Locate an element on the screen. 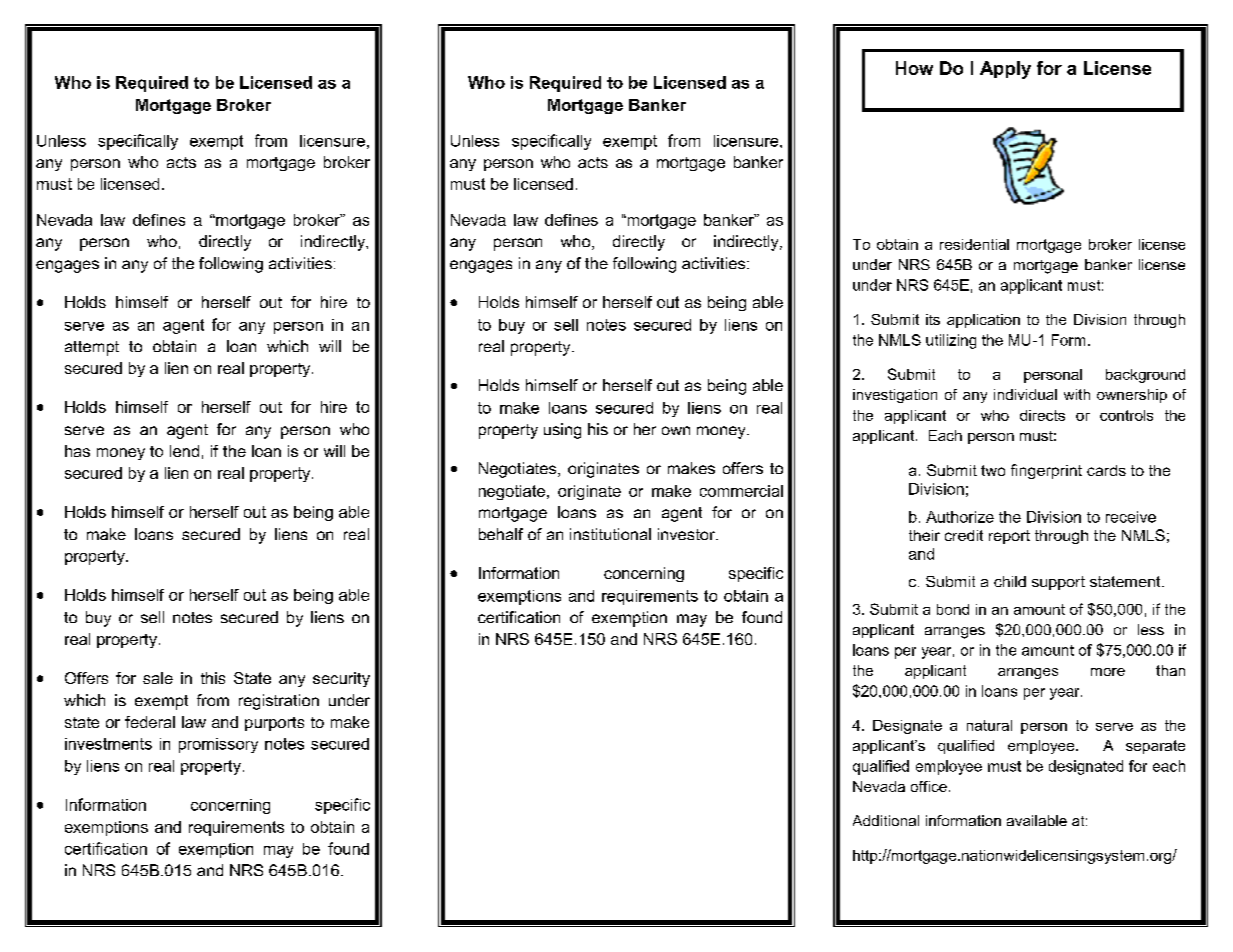 The width and height of the screenshot is (1233, 952). Additional is located at coordinates (886, 820).
